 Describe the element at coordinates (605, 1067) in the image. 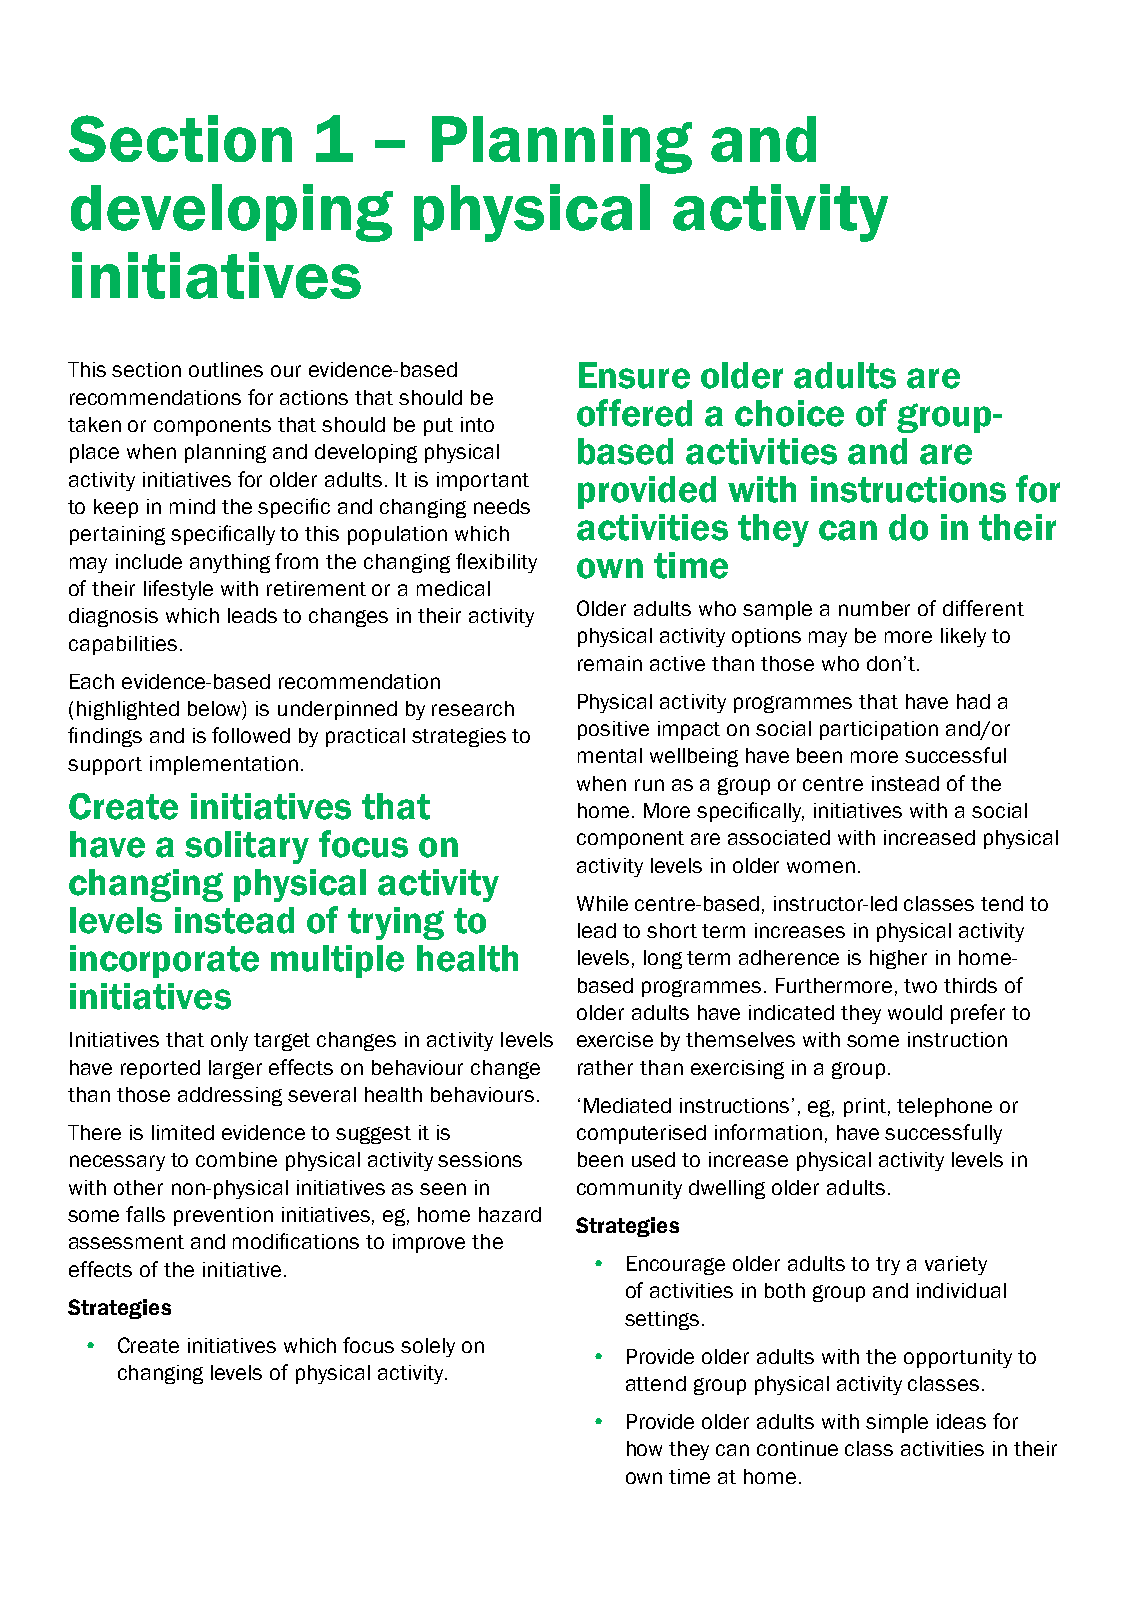

I see `rather` at that location.
